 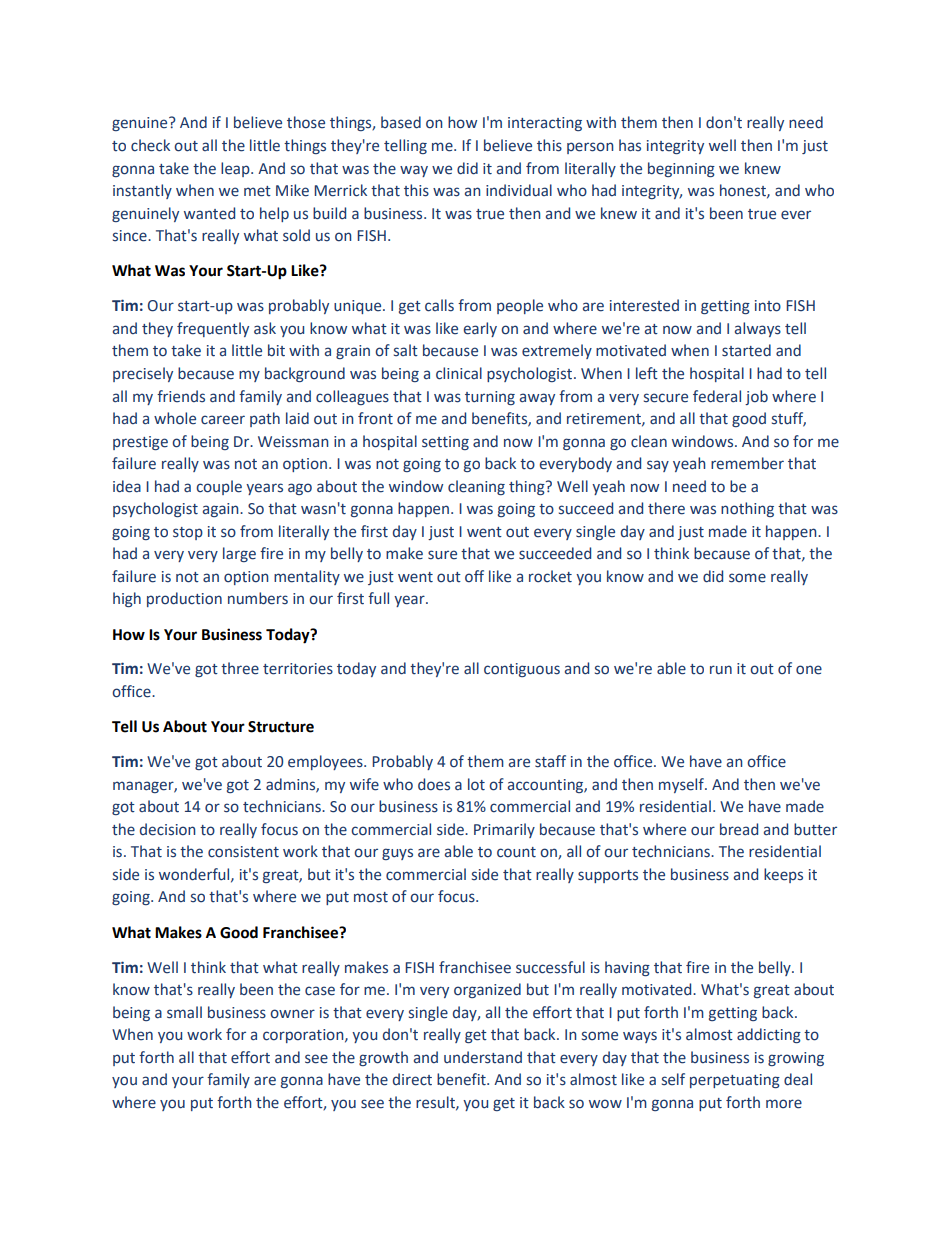 What do you see at coordinates (747, 463) in the screenshot?
I see `remember` at bounding box center [747, 463].
